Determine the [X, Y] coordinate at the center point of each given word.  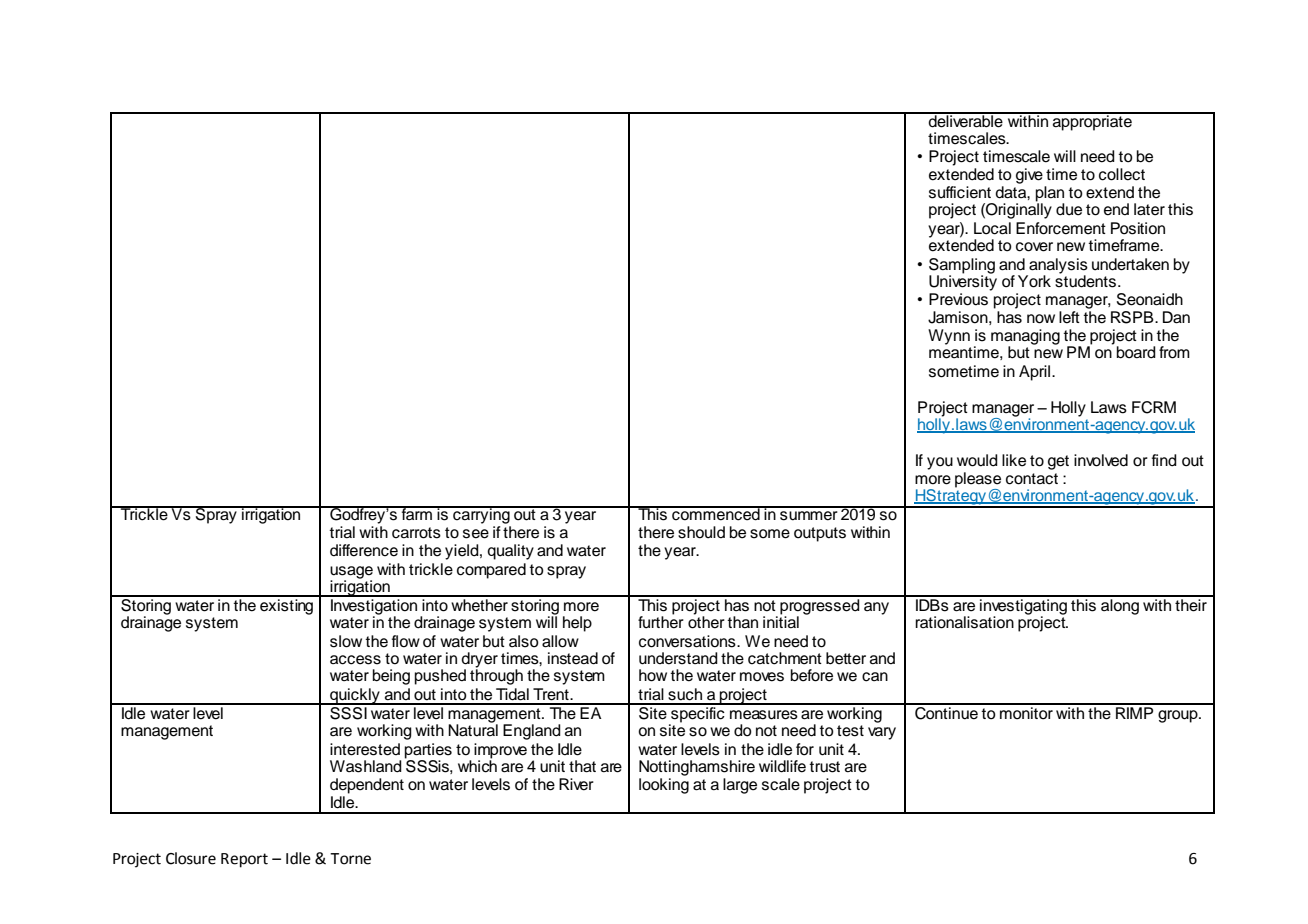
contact [1032, 479]
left [1069, 317]
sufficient [960, 192]
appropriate [1092, 122]
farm [417, 513]
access [355, 660]
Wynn [949, 337]
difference [364, 550]
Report [244, 860]
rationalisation [964, 622]
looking [664, 786]
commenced [716, 513]
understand [678, 658]
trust [824, 767]
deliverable [966, 120]
